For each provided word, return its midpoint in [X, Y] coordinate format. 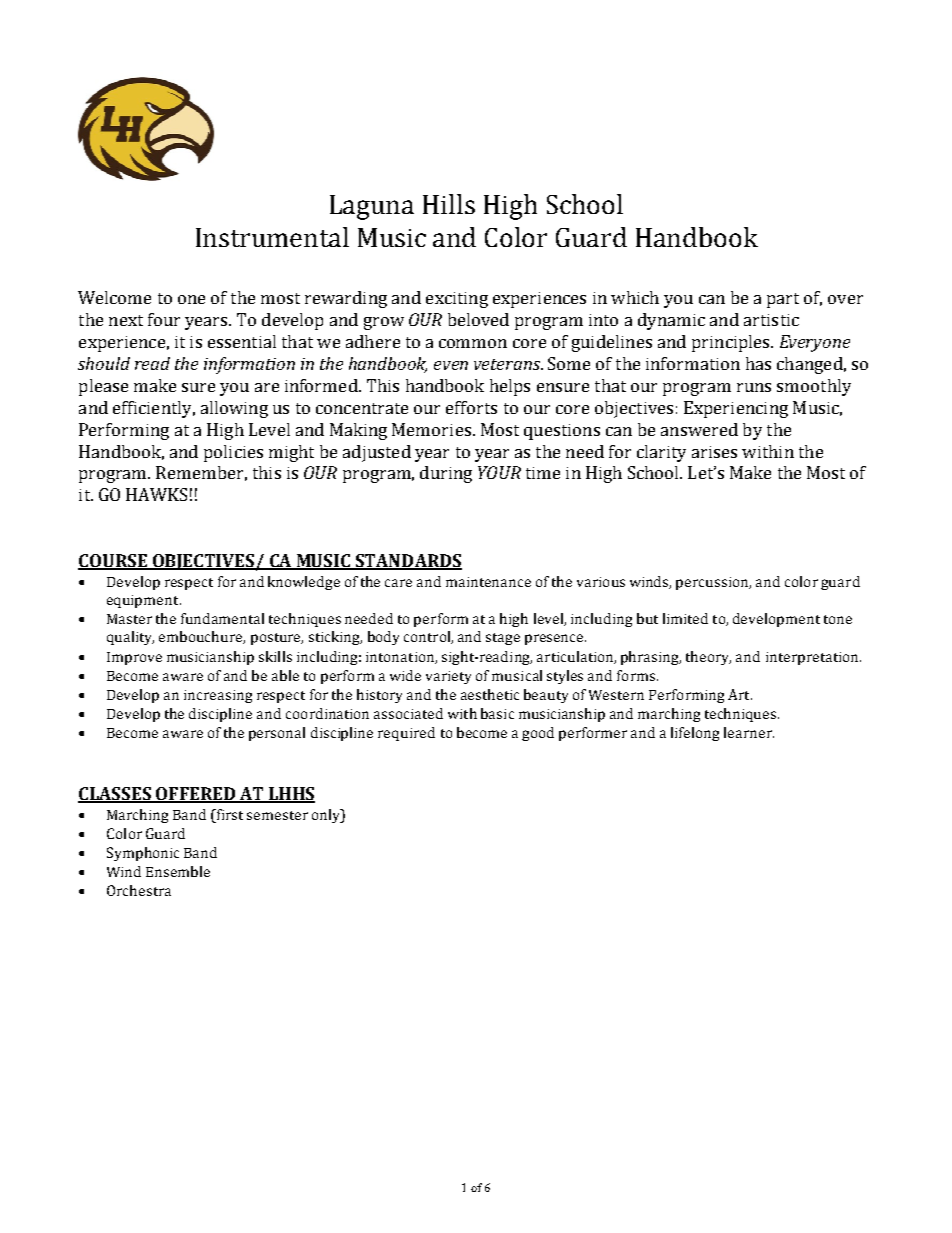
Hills [449, 204]
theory [708, 658]
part [783, 300]
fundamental [222, 618]
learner [749, 732]
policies [233, 453]
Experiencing [736, 409]
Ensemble [178, 871]
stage [503, 639]
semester [277, 815]
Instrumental [272, 237]
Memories [431, 429]
